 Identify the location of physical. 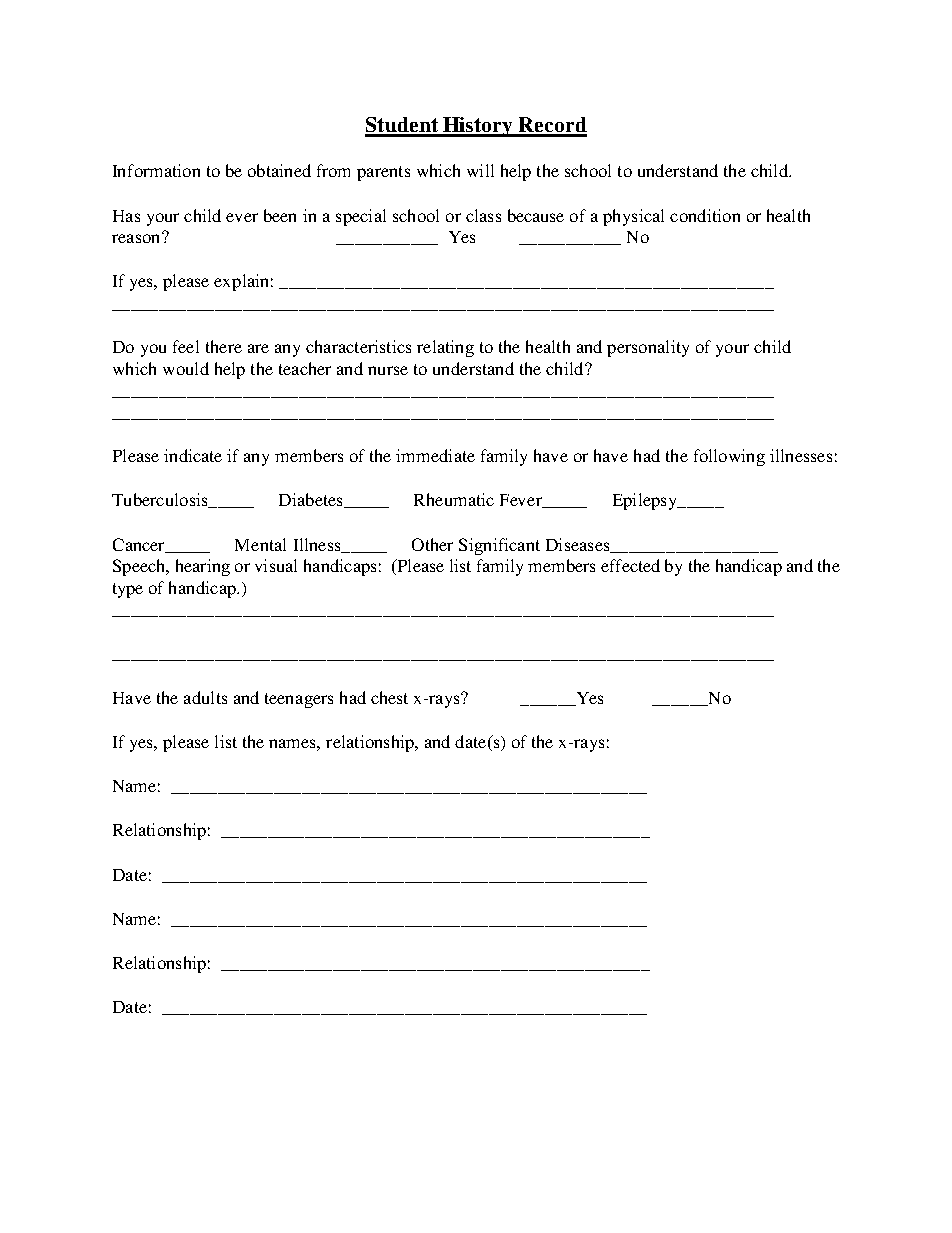
(633, 217).
